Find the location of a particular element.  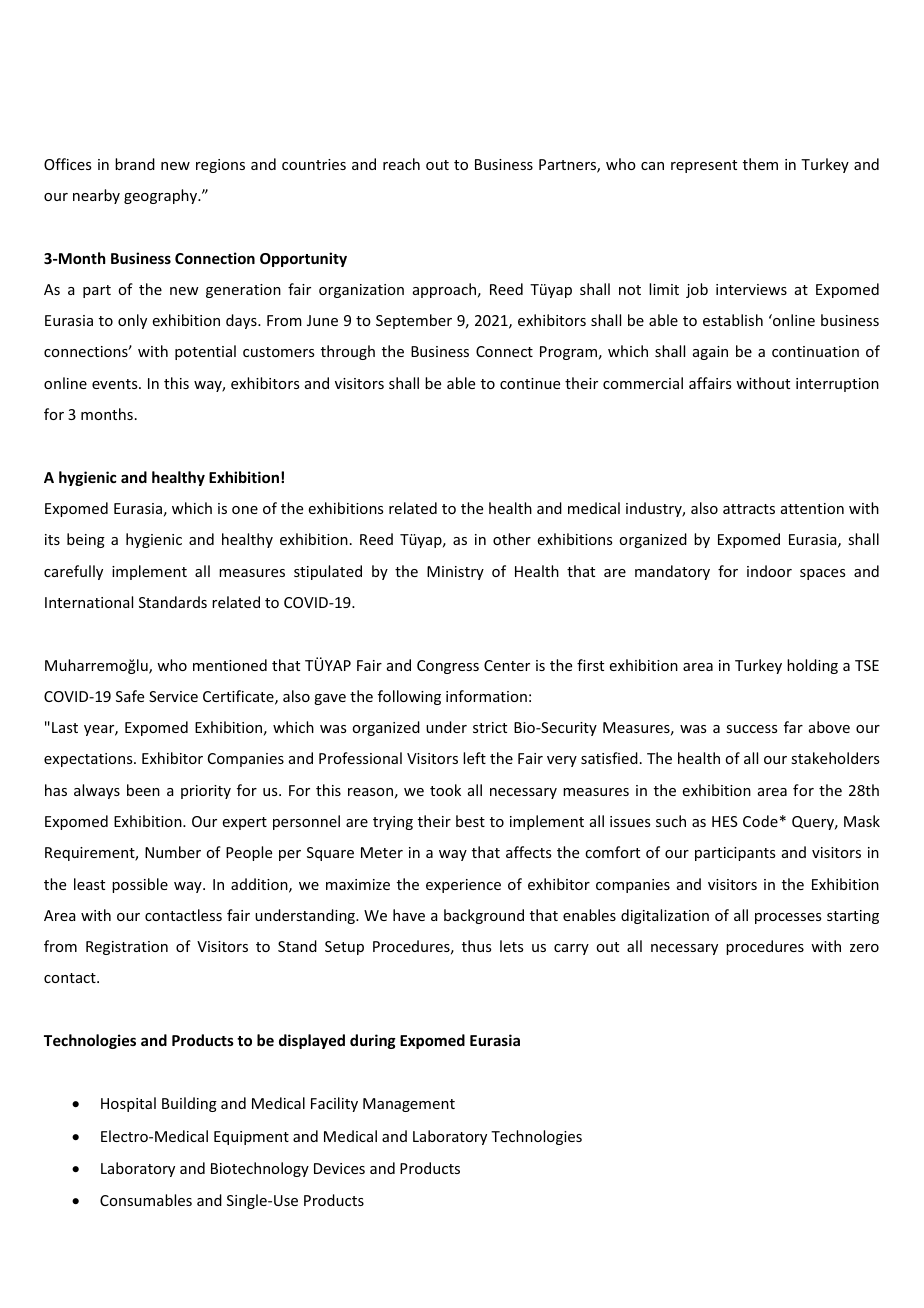

them is located at coordinates (760, 164).
